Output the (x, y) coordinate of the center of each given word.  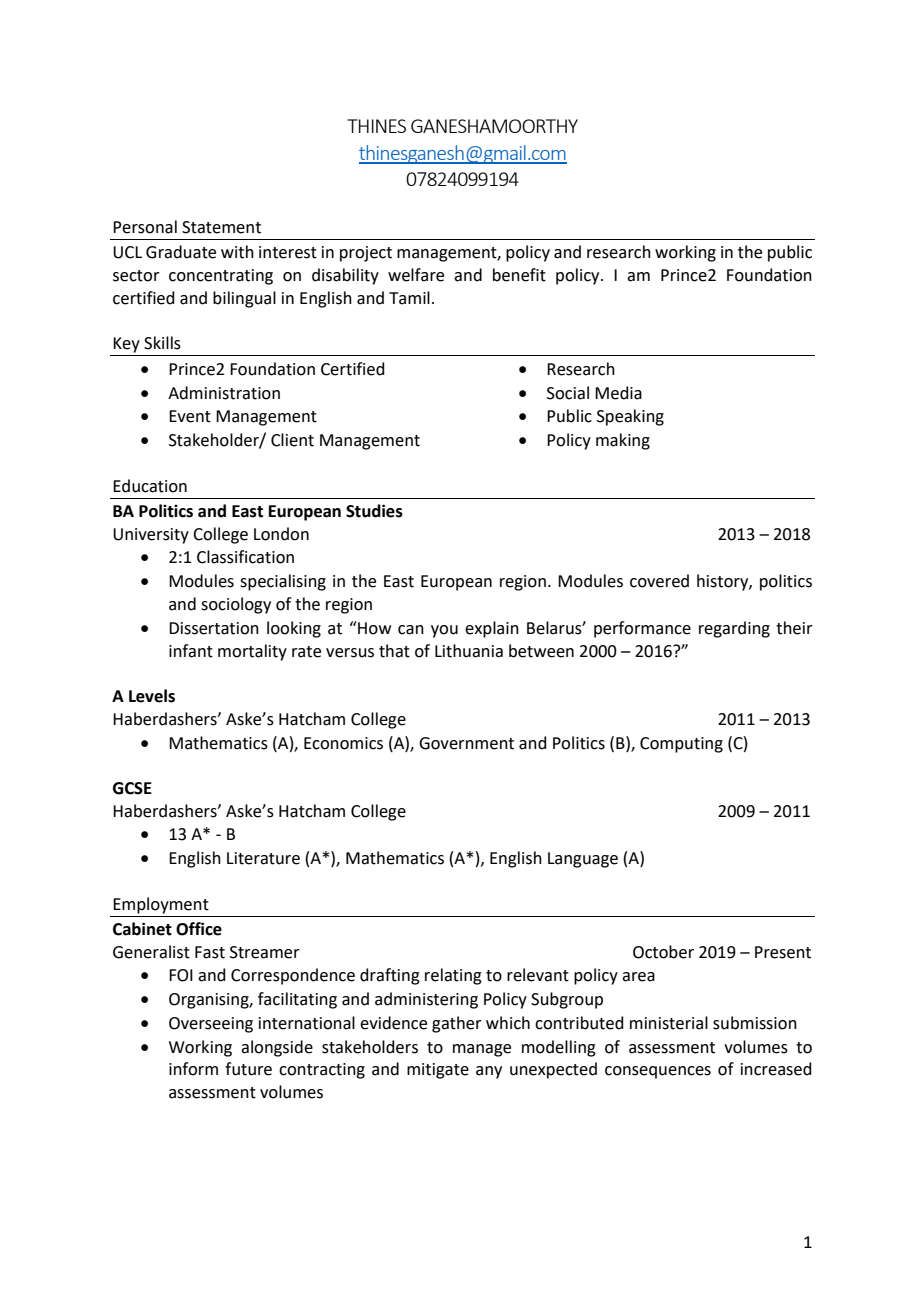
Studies (374, 511)
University (151, 536)
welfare (416, 275)
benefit (519, 275)
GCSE (132, 788)
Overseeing (211, 1025)
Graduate (181, 252)
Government (466, 743)
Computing (681, 745)
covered (659, 581)
